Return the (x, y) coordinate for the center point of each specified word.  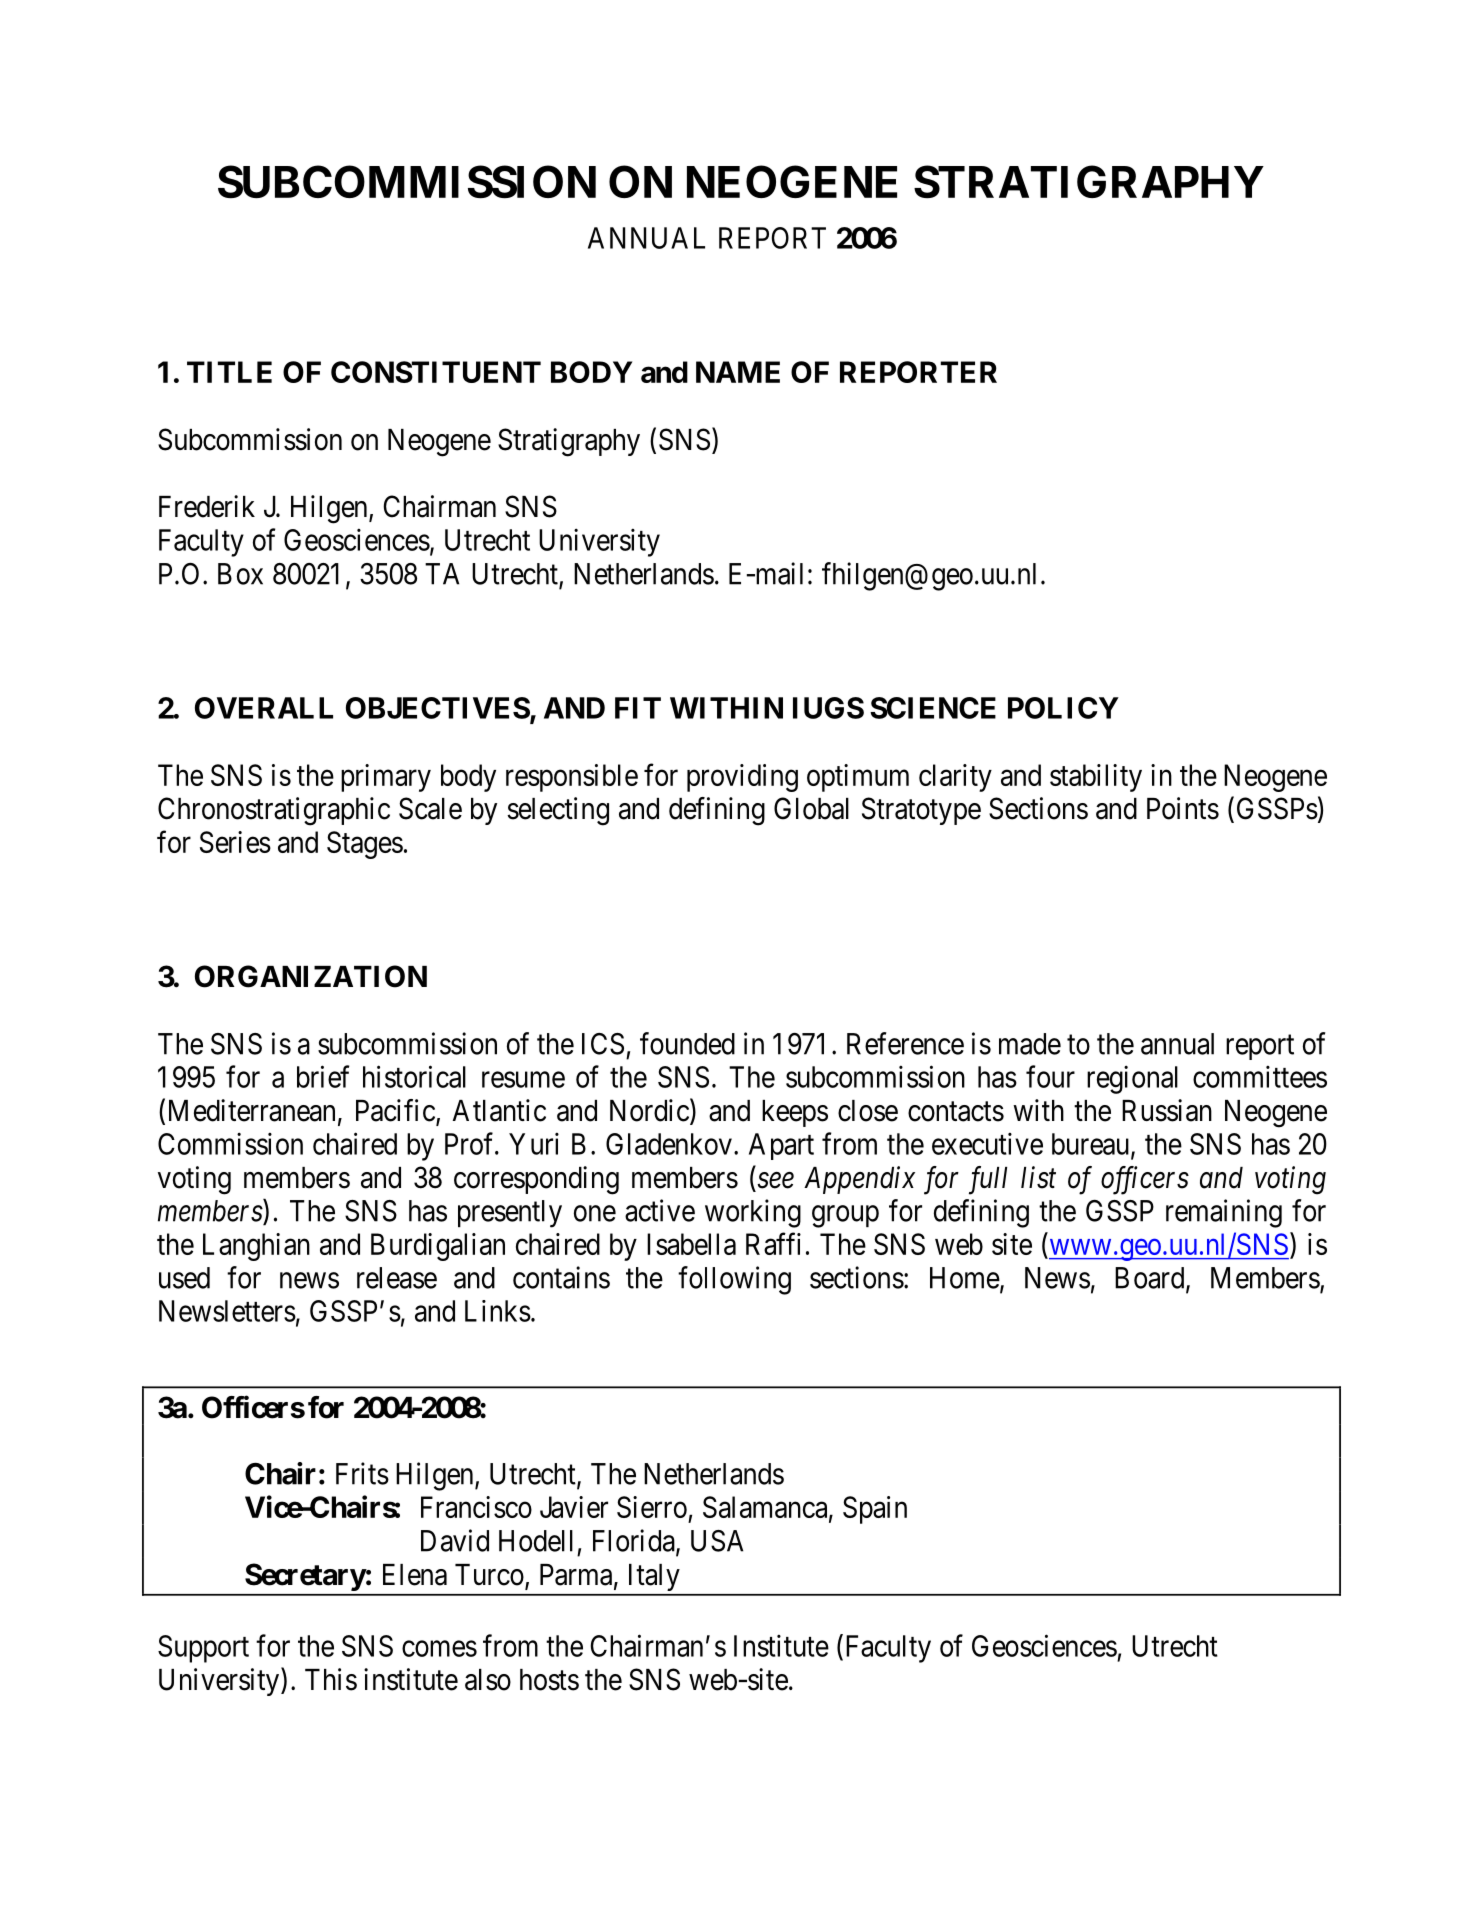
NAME (738, 372)
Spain (875, 1510)
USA (717, 1541)
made (1030, 1044)
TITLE (229, 372)
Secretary (305, 1577)
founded (687, 1043)
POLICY (1063, 708)
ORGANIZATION (311, 976)
